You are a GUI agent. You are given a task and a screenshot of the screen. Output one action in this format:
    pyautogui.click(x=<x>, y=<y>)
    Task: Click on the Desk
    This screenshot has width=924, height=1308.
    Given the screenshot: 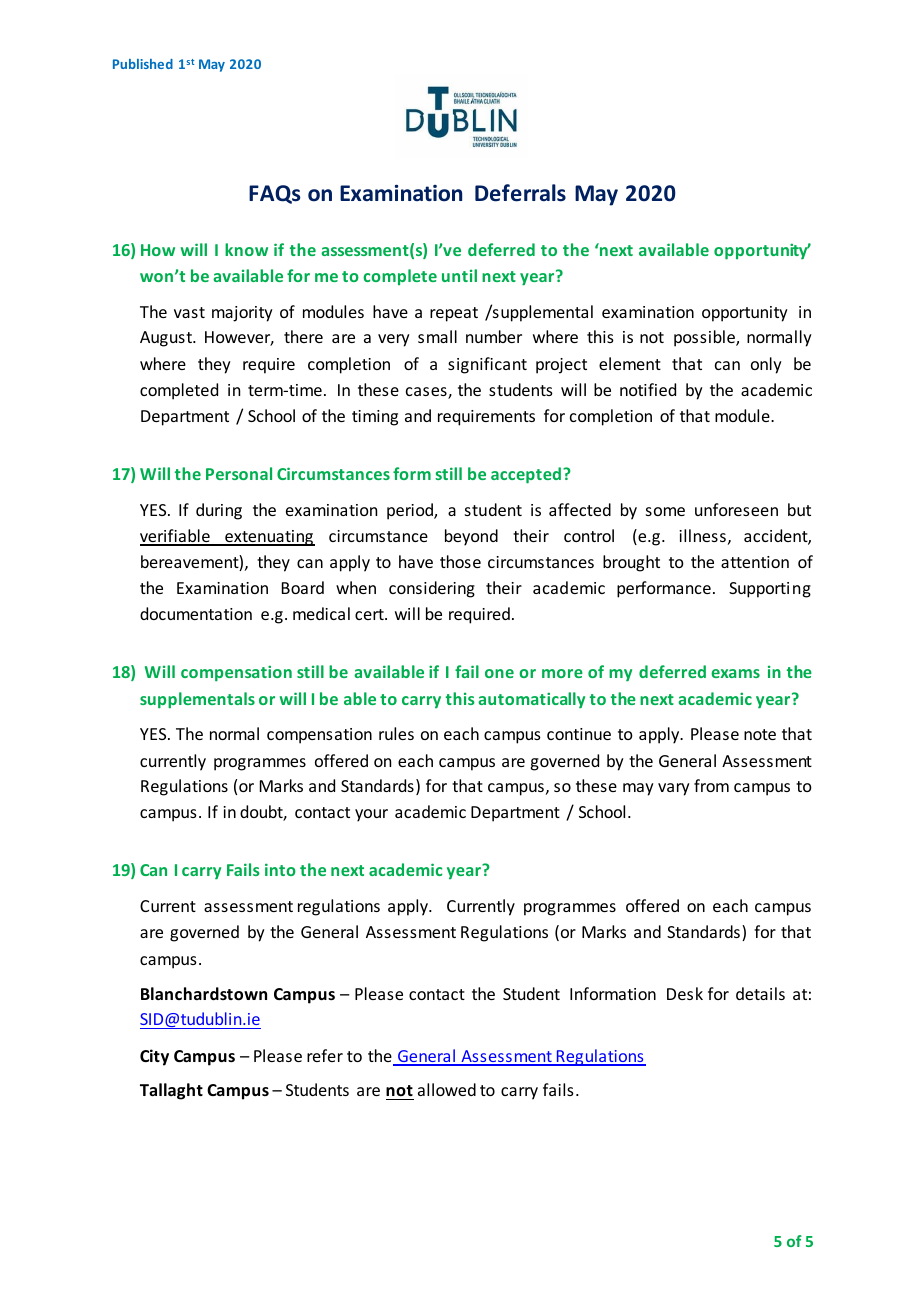 What is the action you would take?
    pyautogui.click(x=685, y=993)
